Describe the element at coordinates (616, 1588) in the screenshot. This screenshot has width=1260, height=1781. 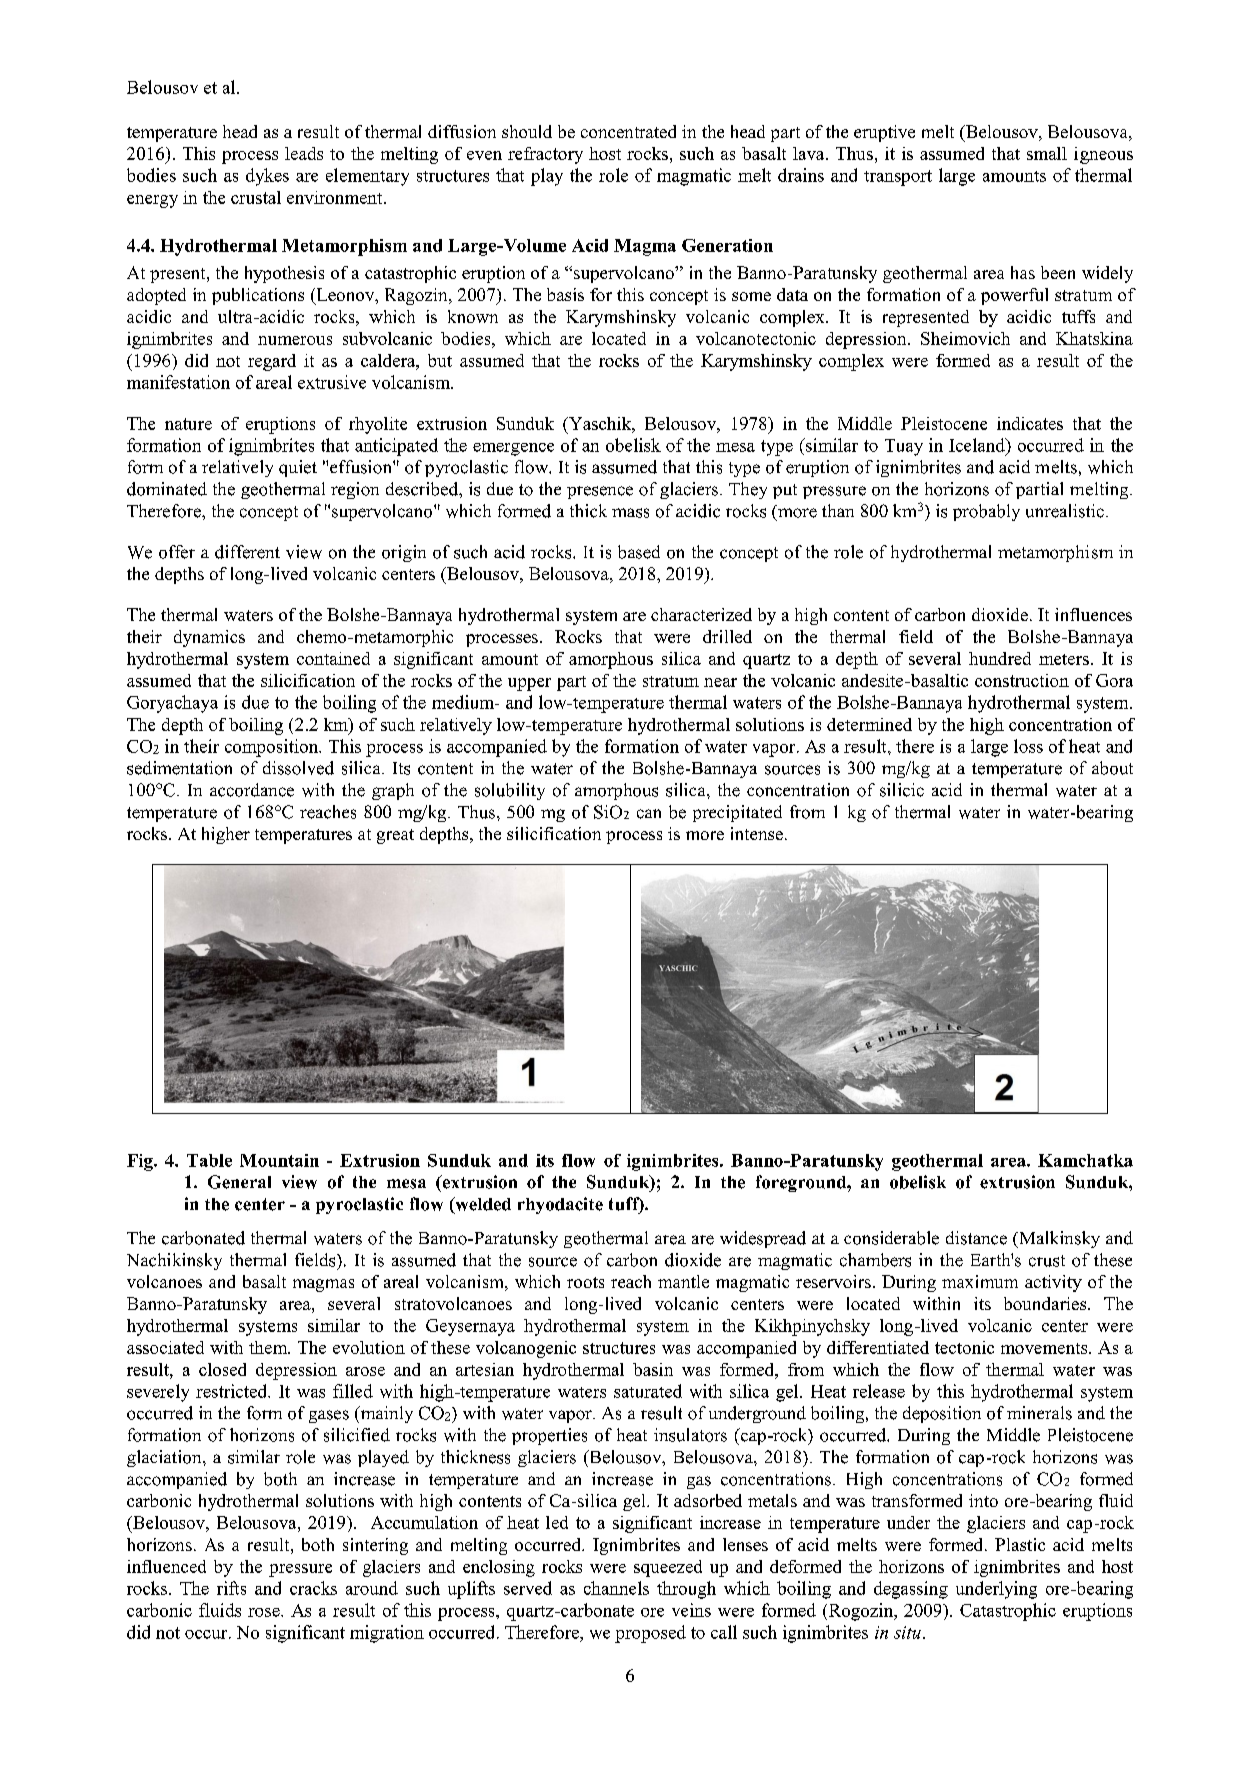
I see `channels` at that location.
